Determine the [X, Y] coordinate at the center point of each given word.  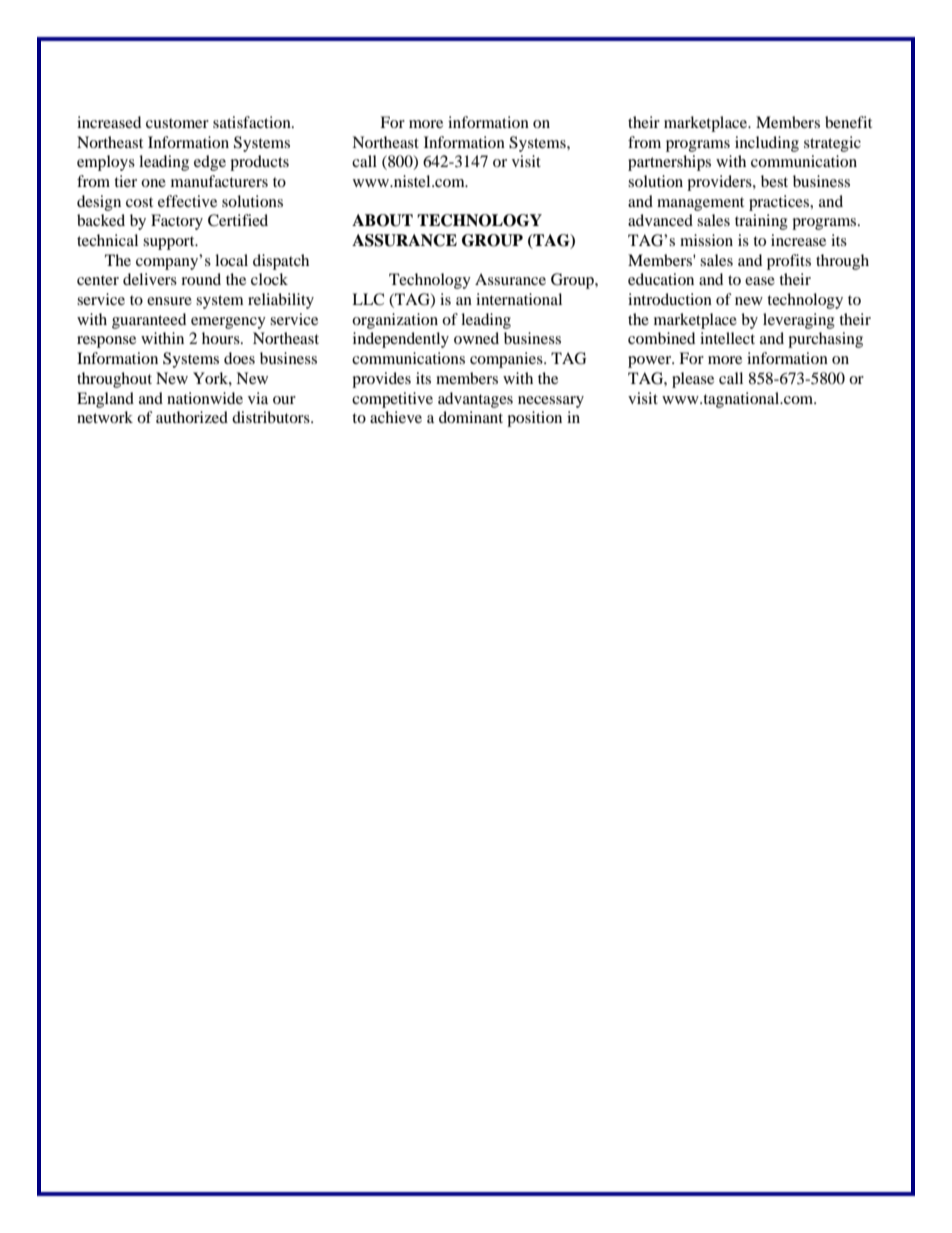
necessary [551, 402]
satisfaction [253, 122]
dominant [471, 417]
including [767, 144]
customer [177, 123]
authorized [192, 417]
